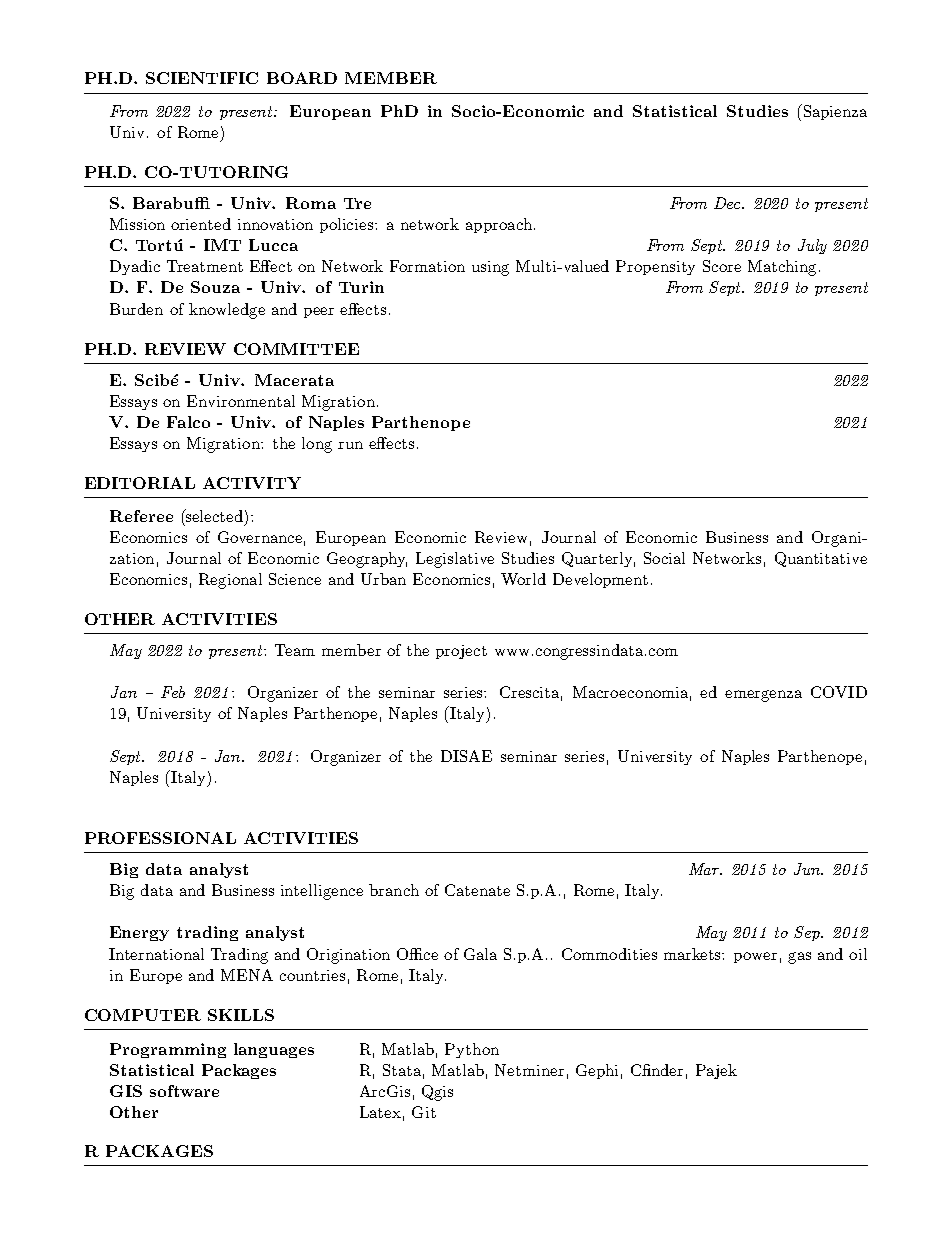  Describe the element at coordinates (499, 225) in the screenshot. I see `approach` at that location.
